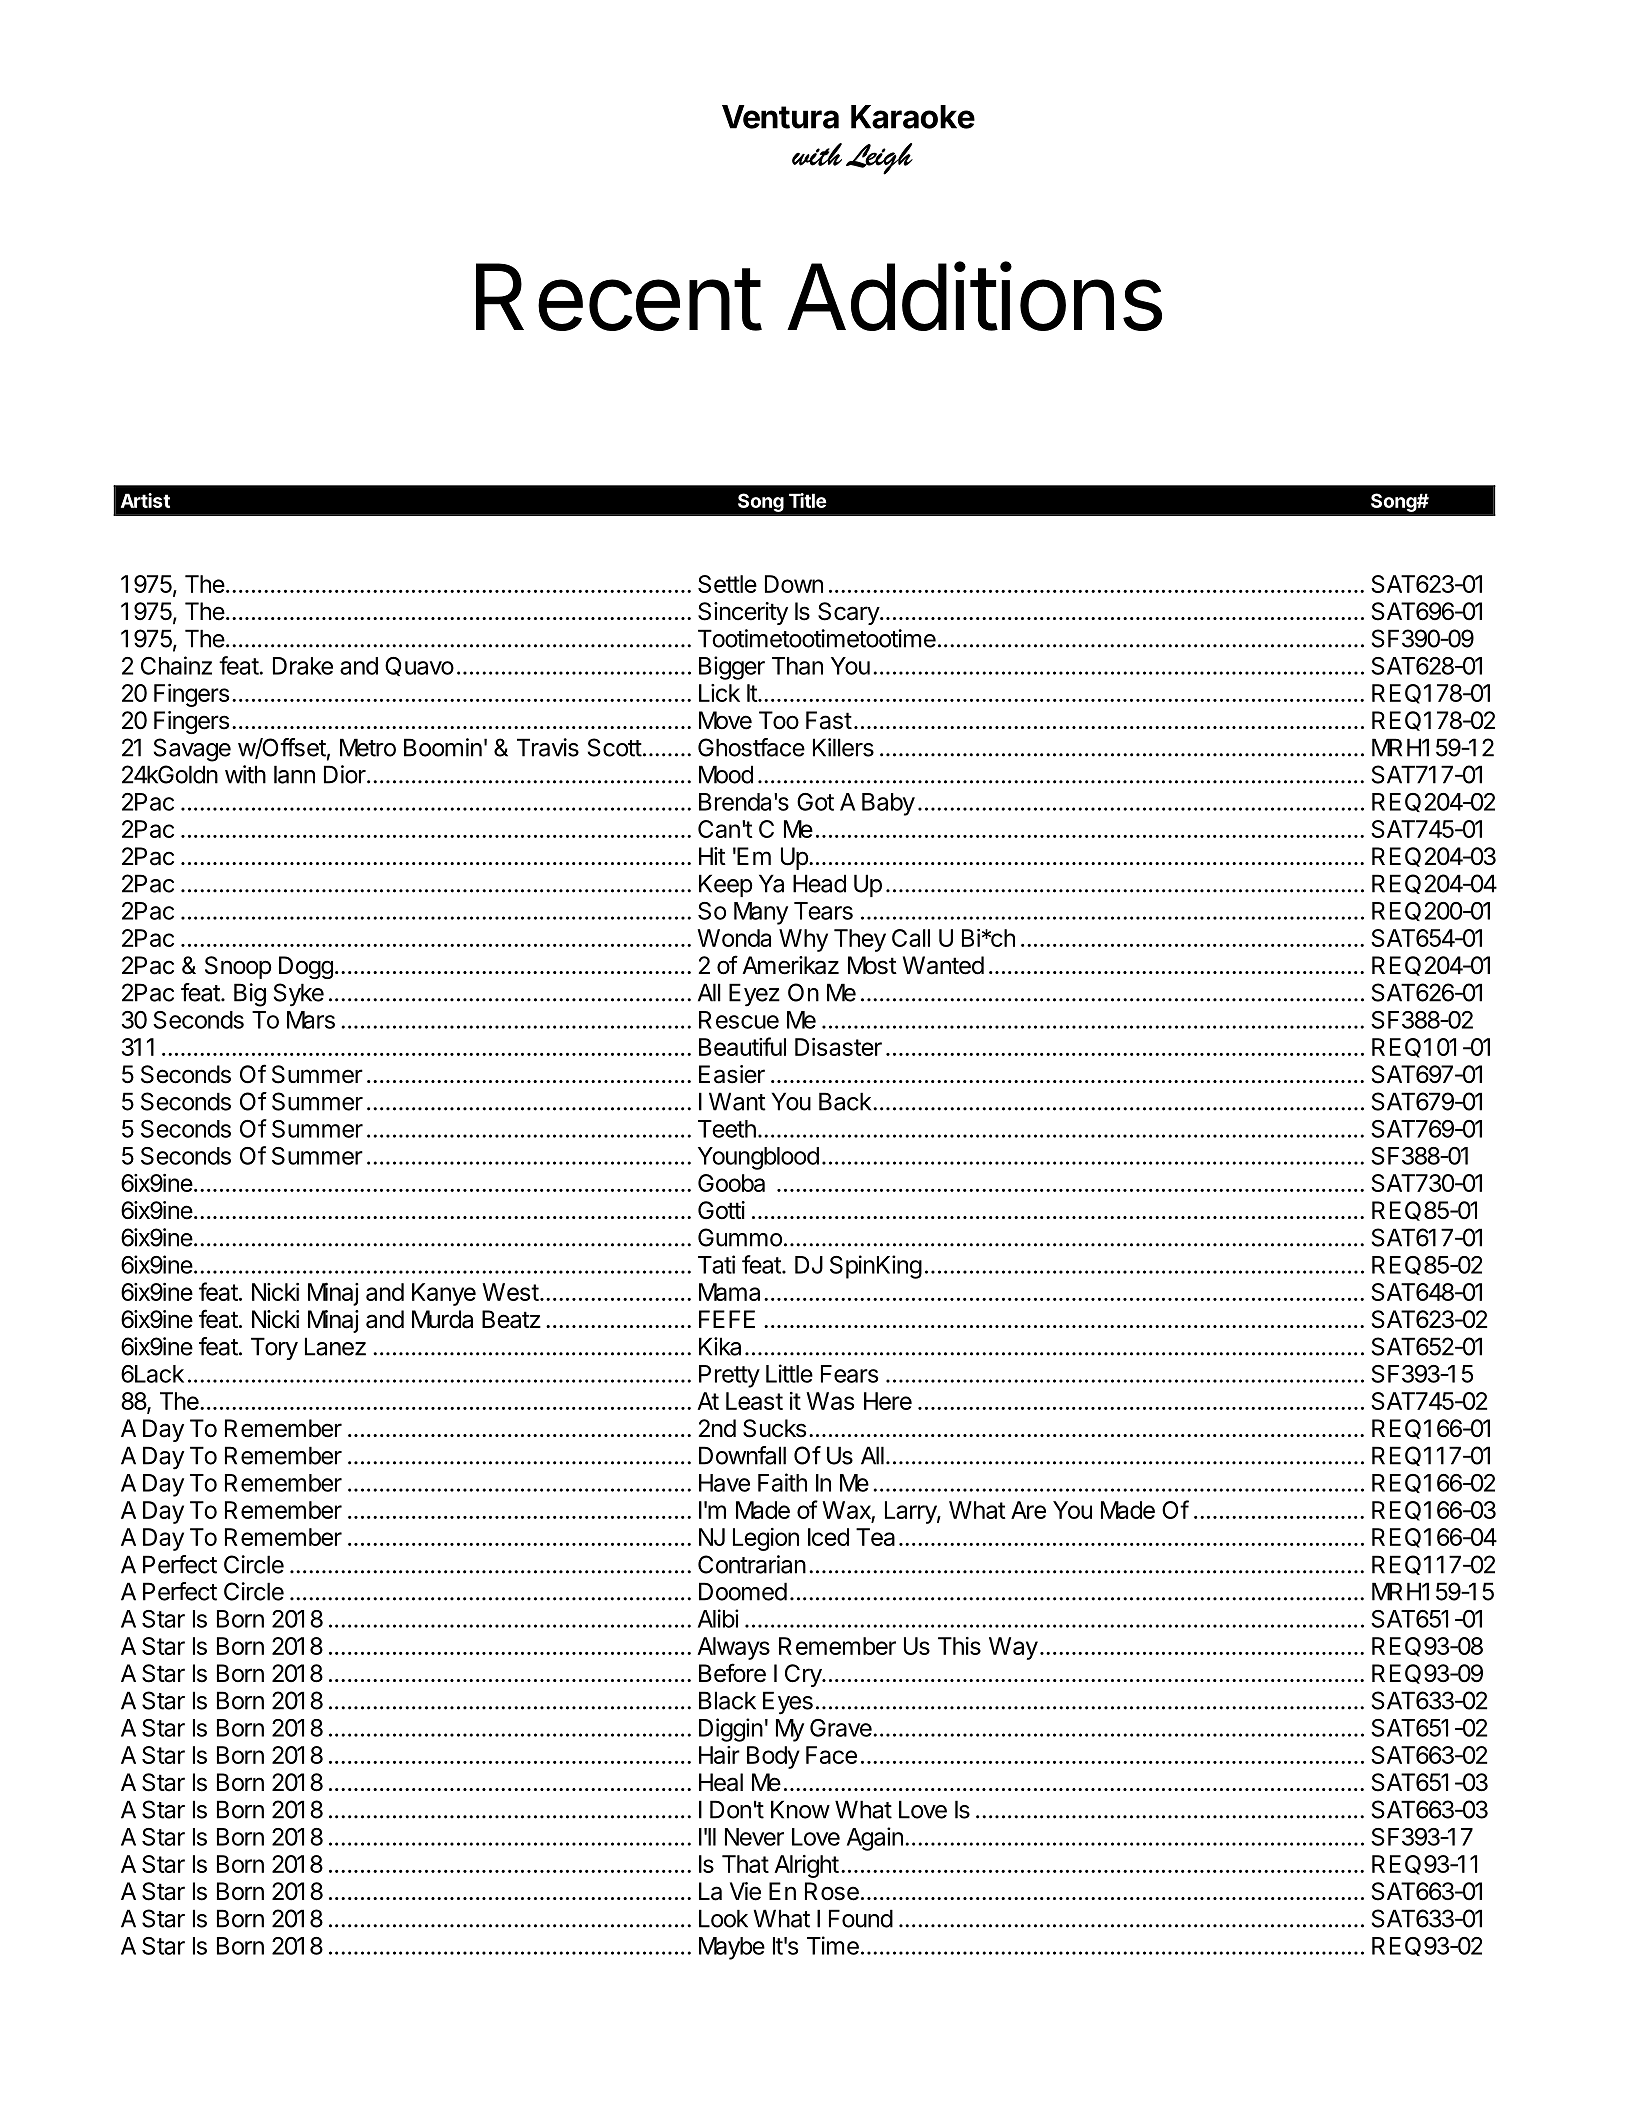 The image size is (1633, 2113). What do you see at coordinates (888, 1401) in the page?
I see `Here` at bounding box center [888, 1401].
